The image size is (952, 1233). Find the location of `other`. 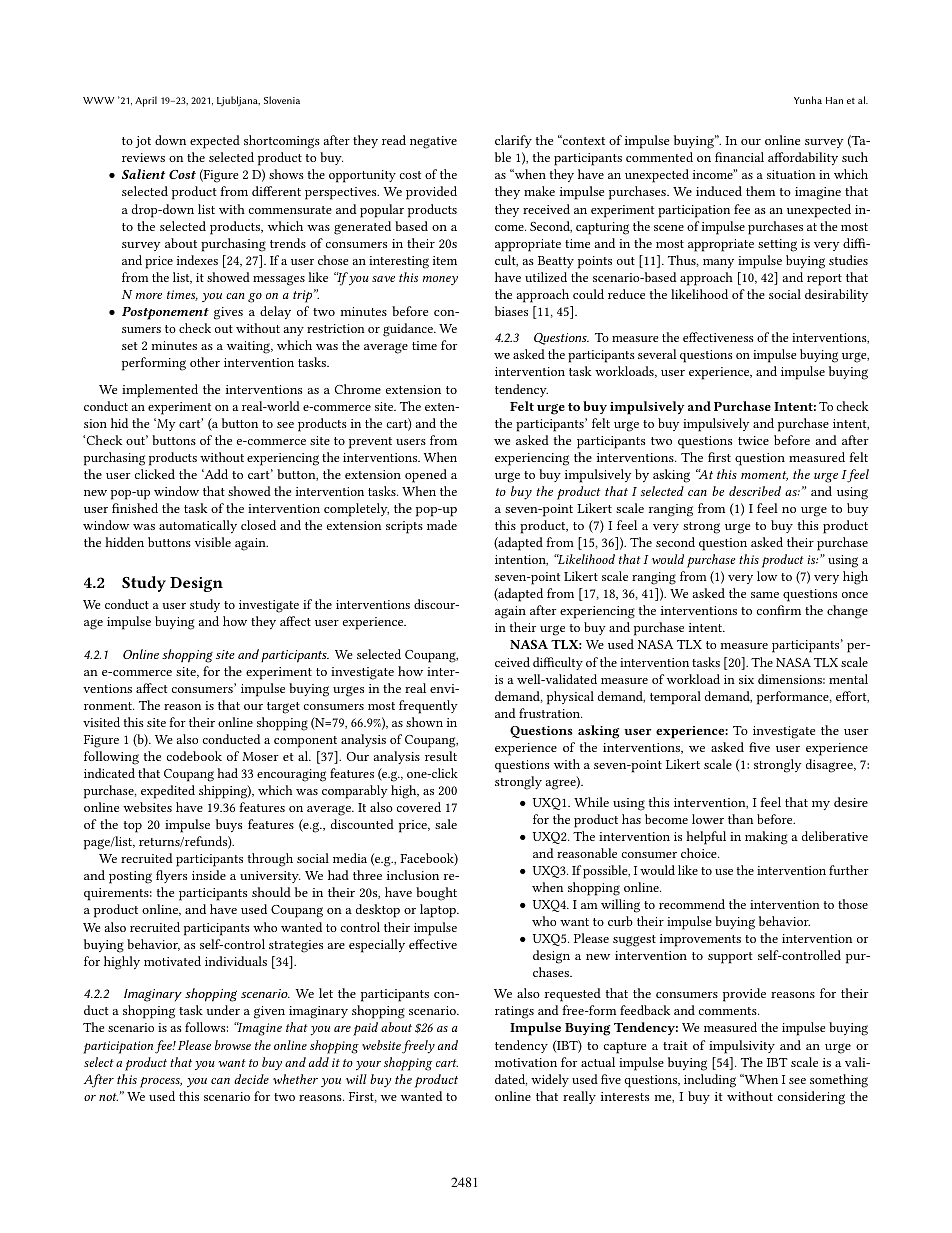

other is located at coordinates (205, 362).
